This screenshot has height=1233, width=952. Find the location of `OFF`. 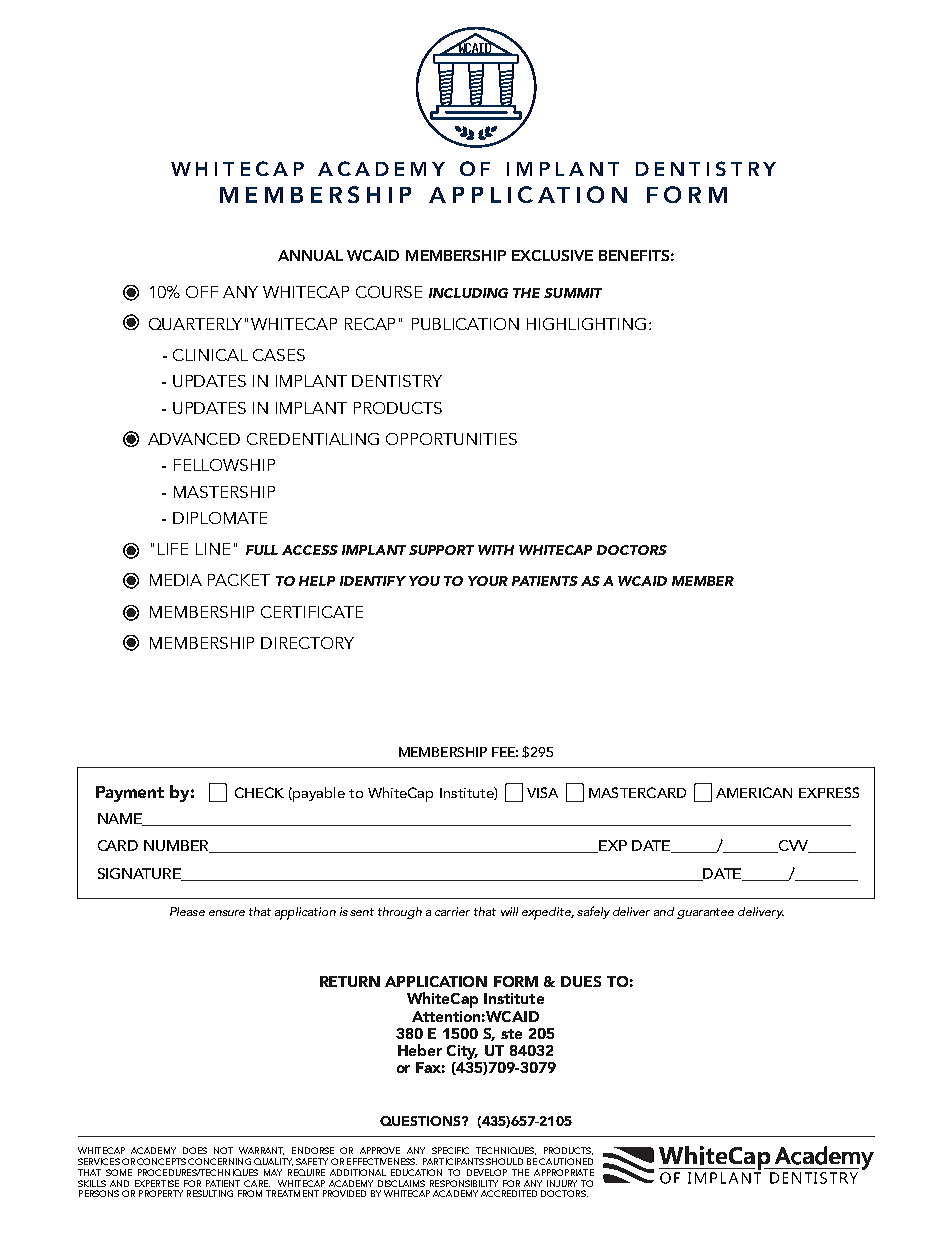

OFF is located at coordinates (202, 292).
